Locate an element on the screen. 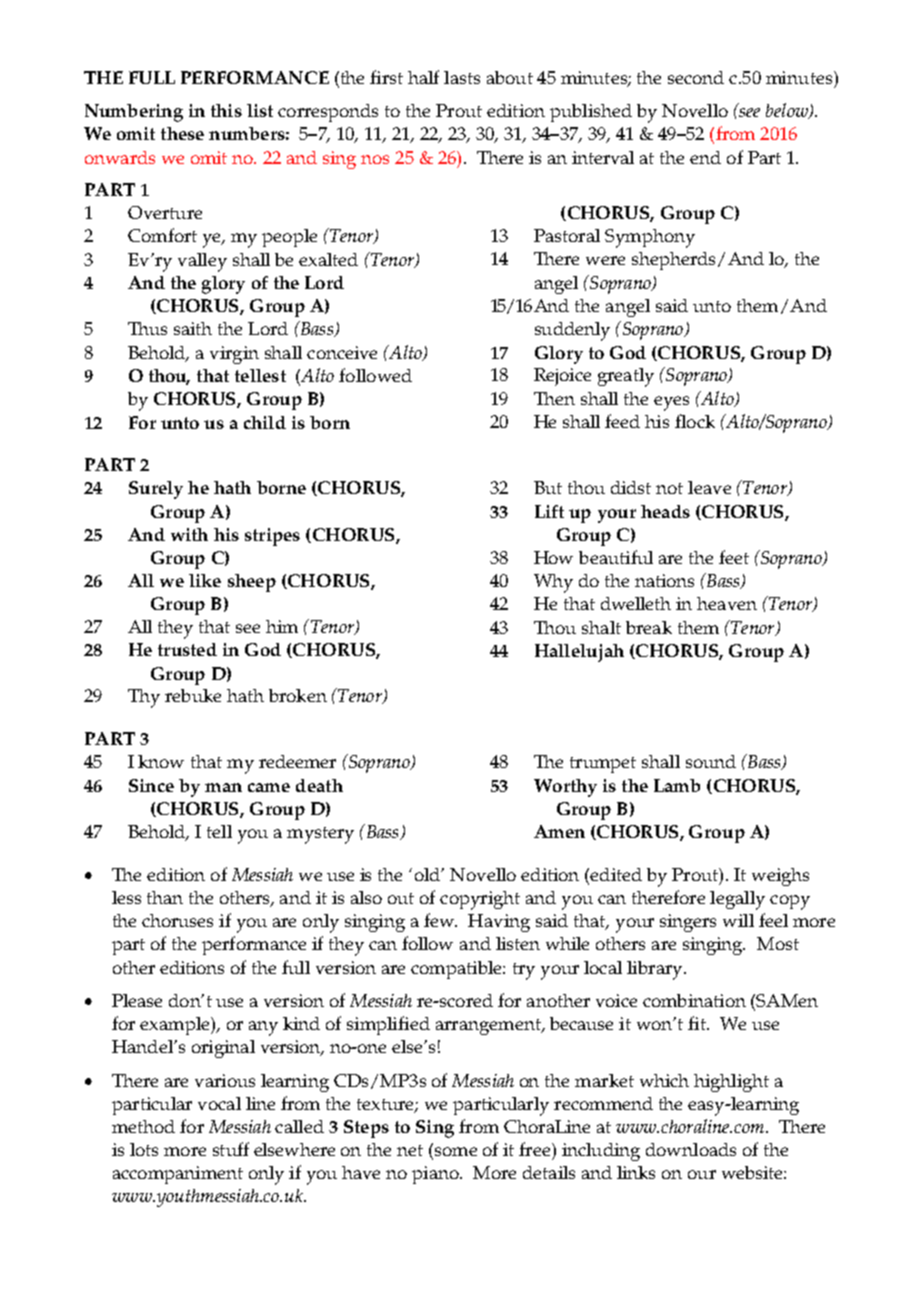 This screenshot has width=924, height=1308. Worthy is located at coordinates (565, 788).
